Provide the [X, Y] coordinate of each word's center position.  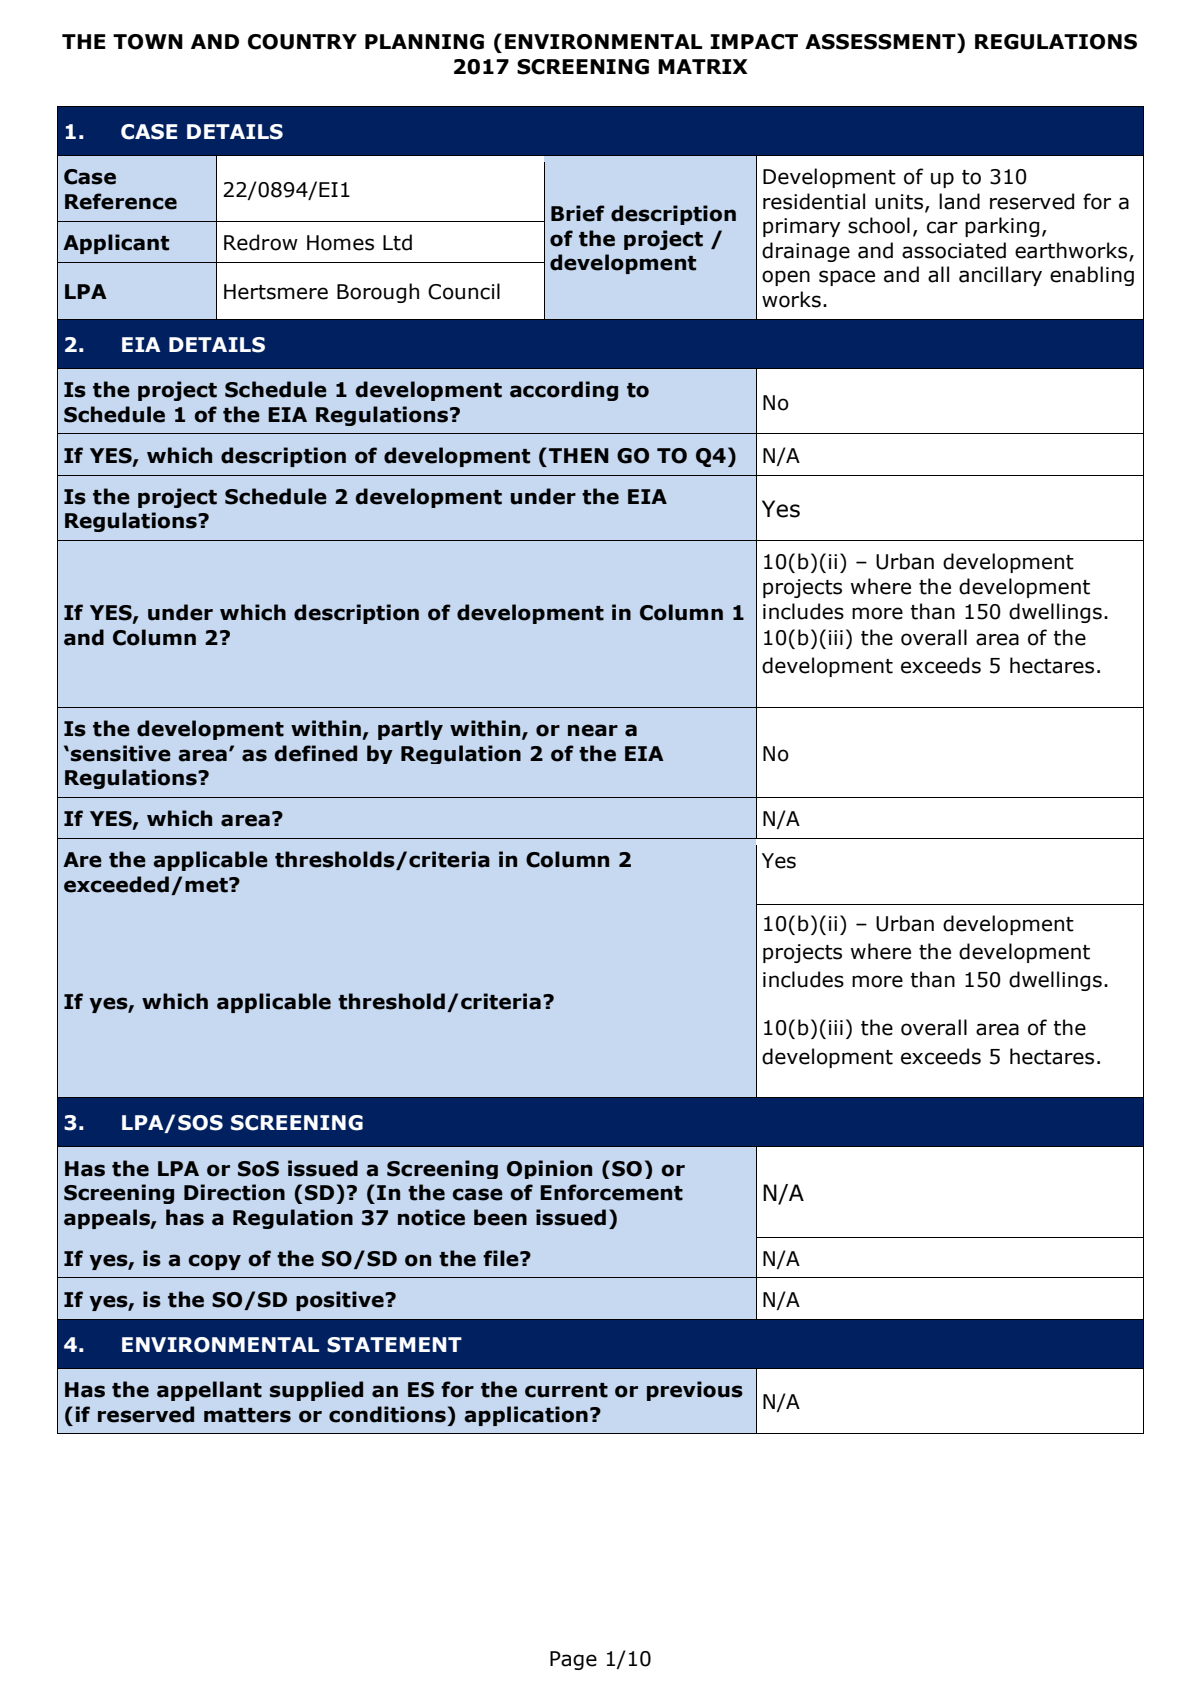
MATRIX [703, 66]
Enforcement [611, 1192]
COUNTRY [302, 42]
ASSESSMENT [881, 41]
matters [247, 1415]
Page [573, 1660]
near [593, 730]
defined [316, 753]
